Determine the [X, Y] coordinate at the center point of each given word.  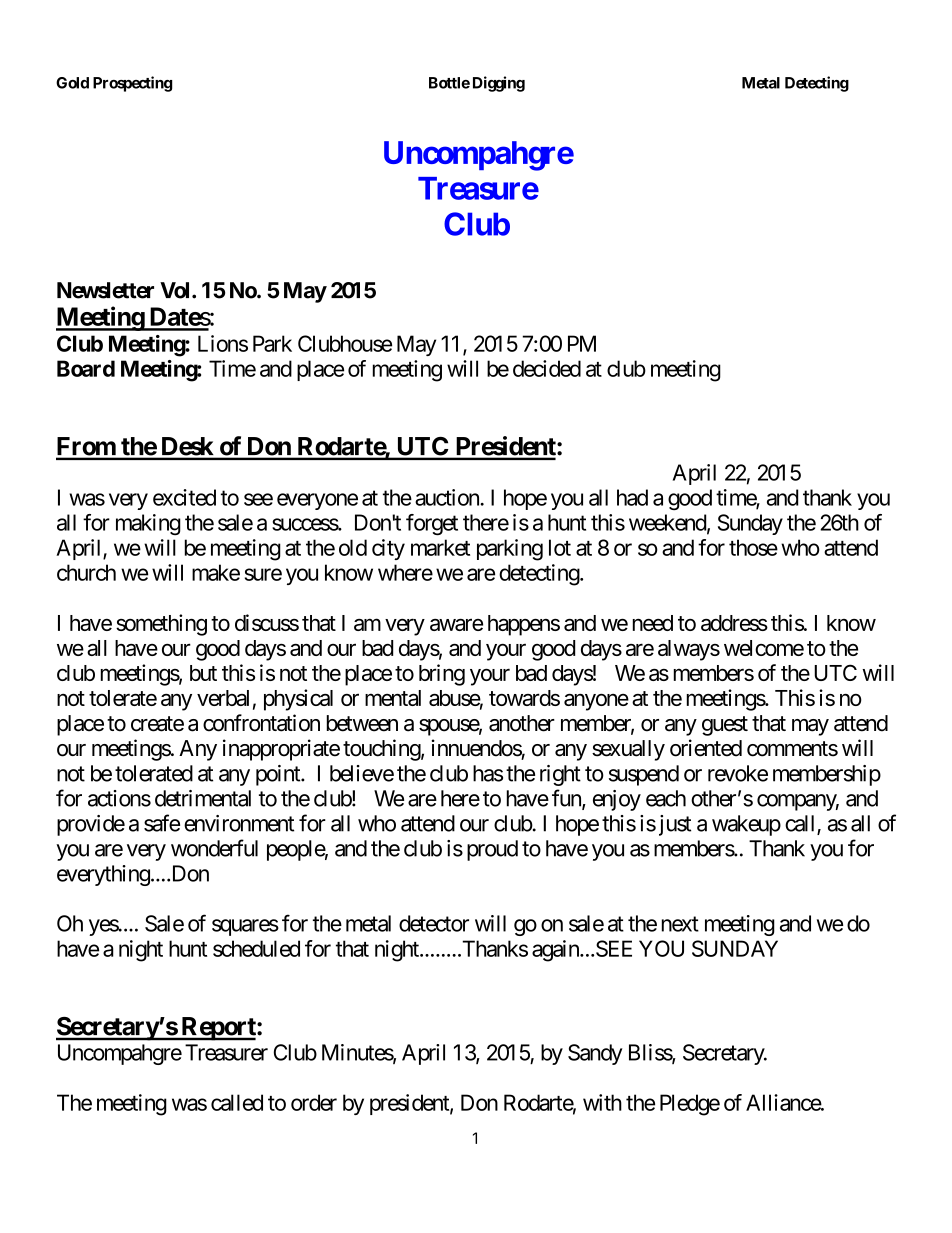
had [632, 497]
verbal [223, 698]
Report [218, 1029]
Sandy [595, 1054]
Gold [72, 83]
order [314, 1102]
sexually [628, 750]
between [362, 723]
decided [547, 368]
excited [184, 497]
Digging [499, 84]
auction [448, 497]
